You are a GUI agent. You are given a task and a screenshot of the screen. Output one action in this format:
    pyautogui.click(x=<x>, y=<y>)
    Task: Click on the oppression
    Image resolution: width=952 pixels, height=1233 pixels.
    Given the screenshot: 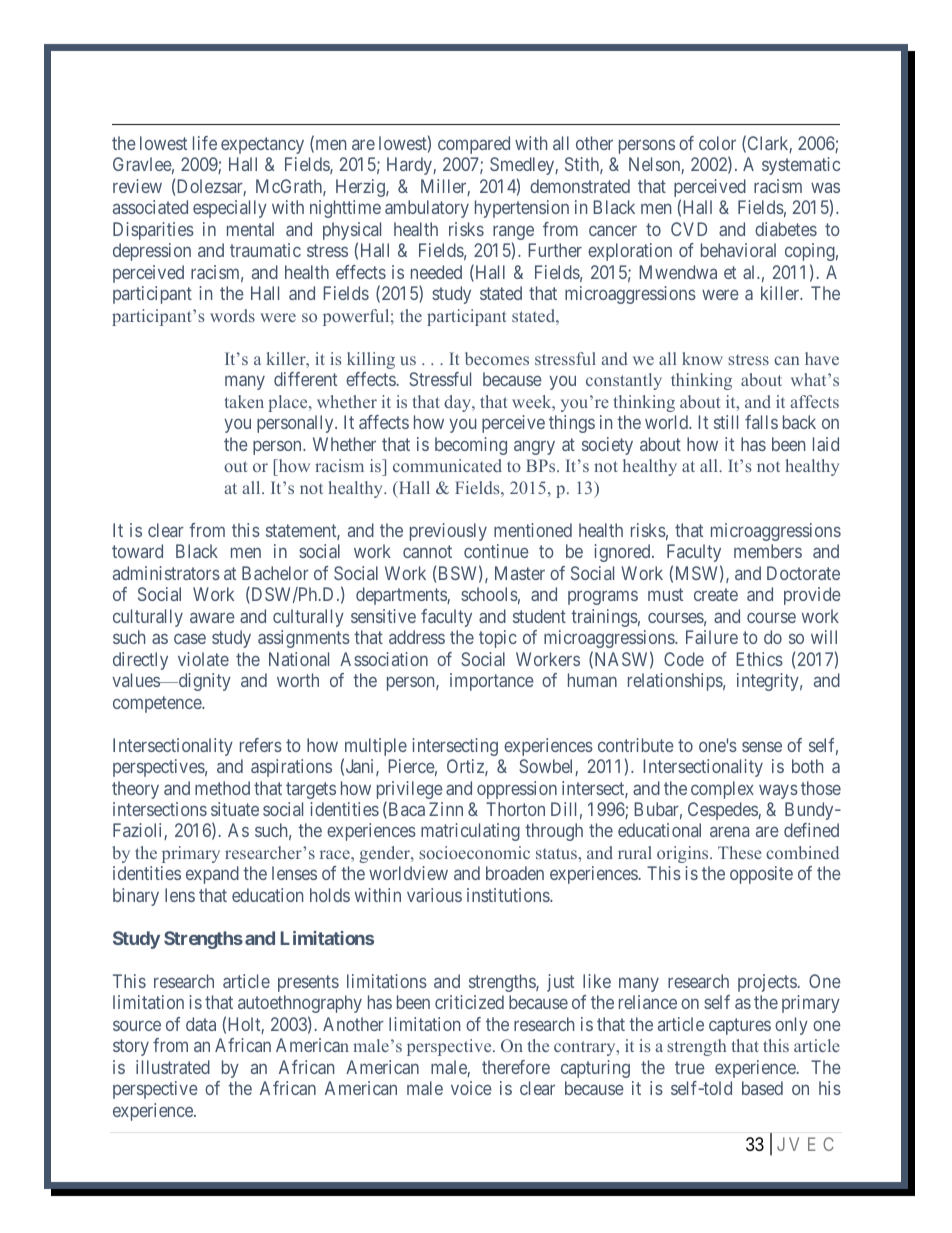 What is the action you would take?
    pyautogui.click(x=517, y=790)
